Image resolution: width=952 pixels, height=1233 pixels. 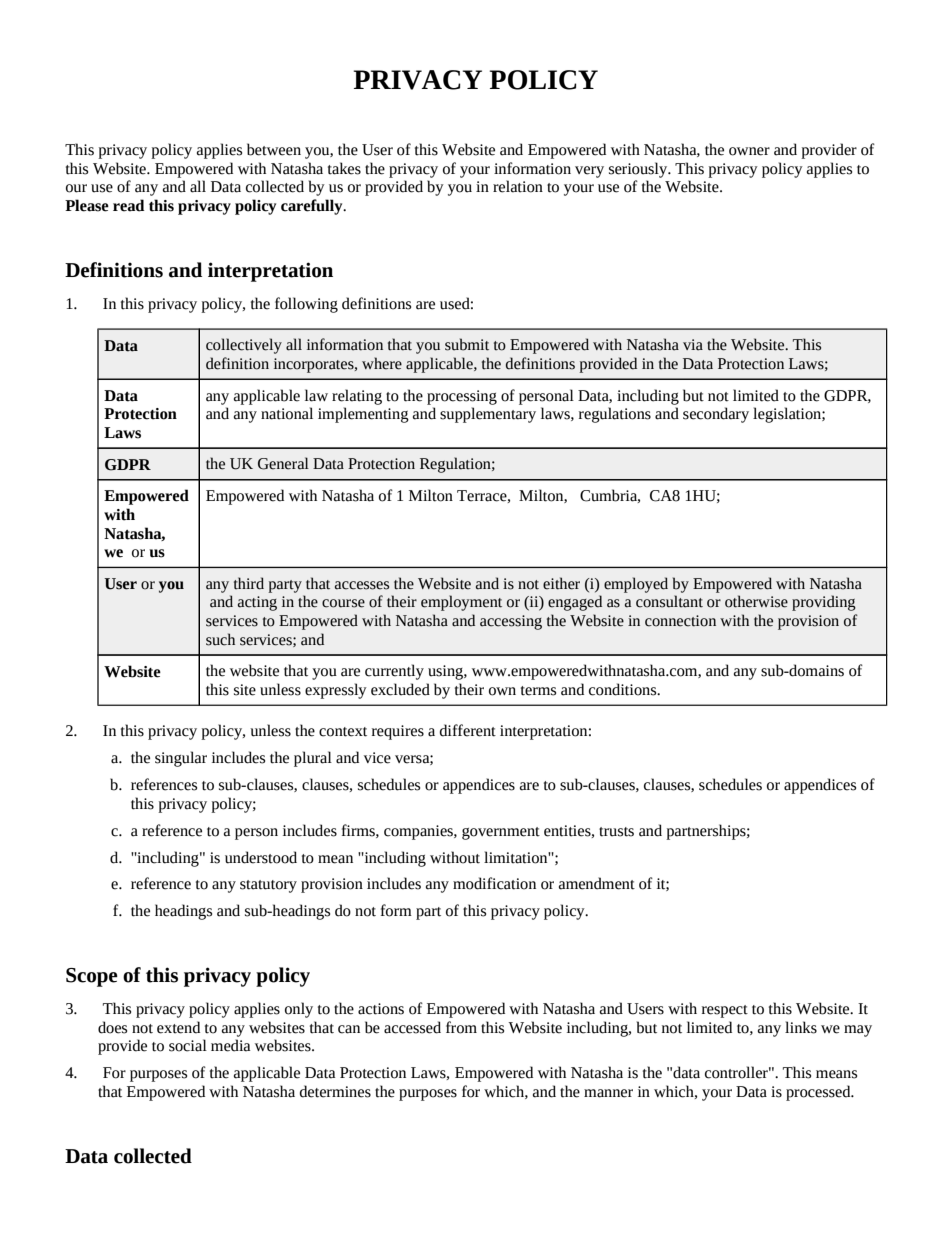 I want to click on social, so click(x=188, y=1045).
